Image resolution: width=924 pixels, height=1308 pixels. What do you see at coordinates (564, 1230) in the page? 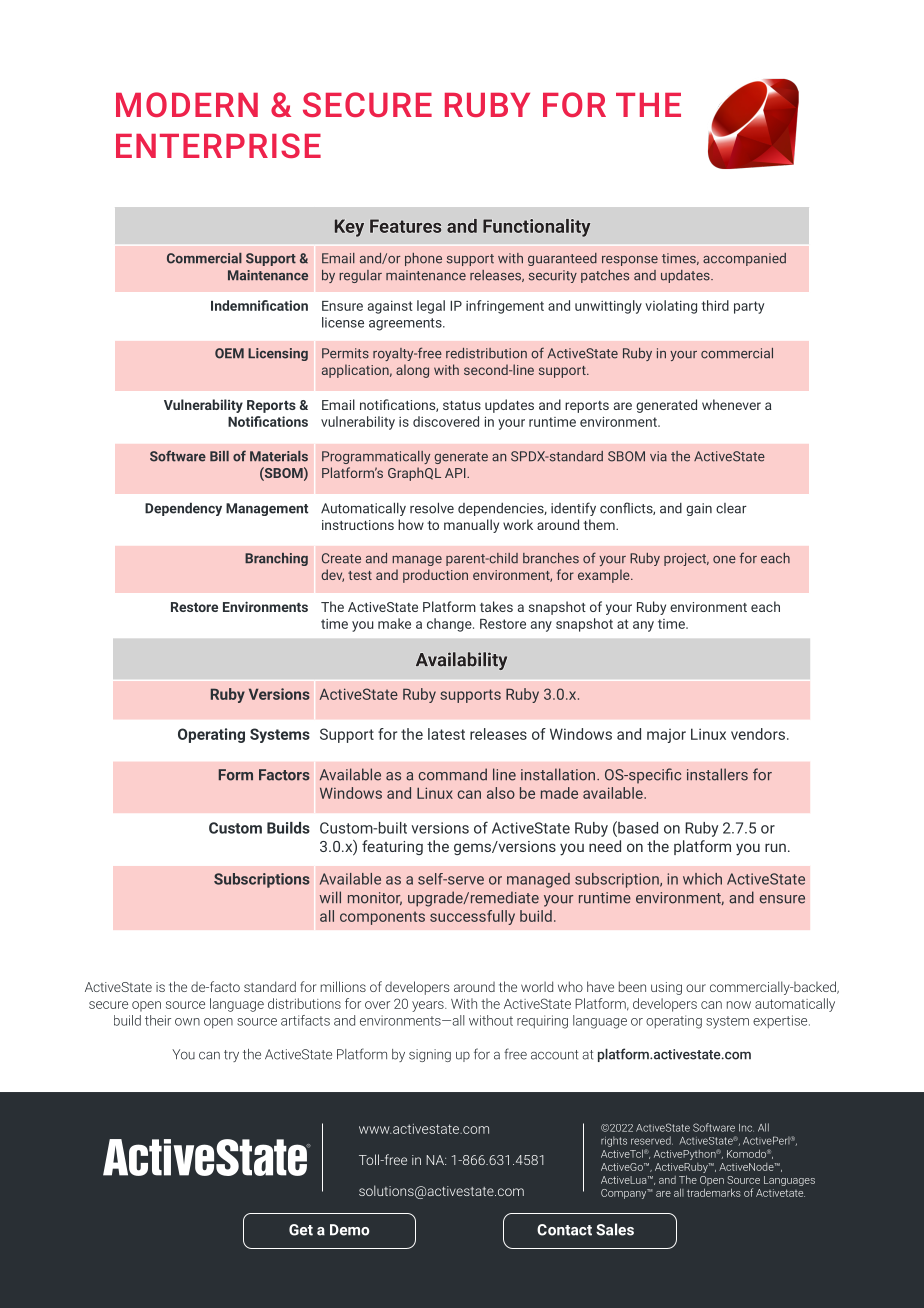
I see `Contact` at bounding box center [564, 1230].
